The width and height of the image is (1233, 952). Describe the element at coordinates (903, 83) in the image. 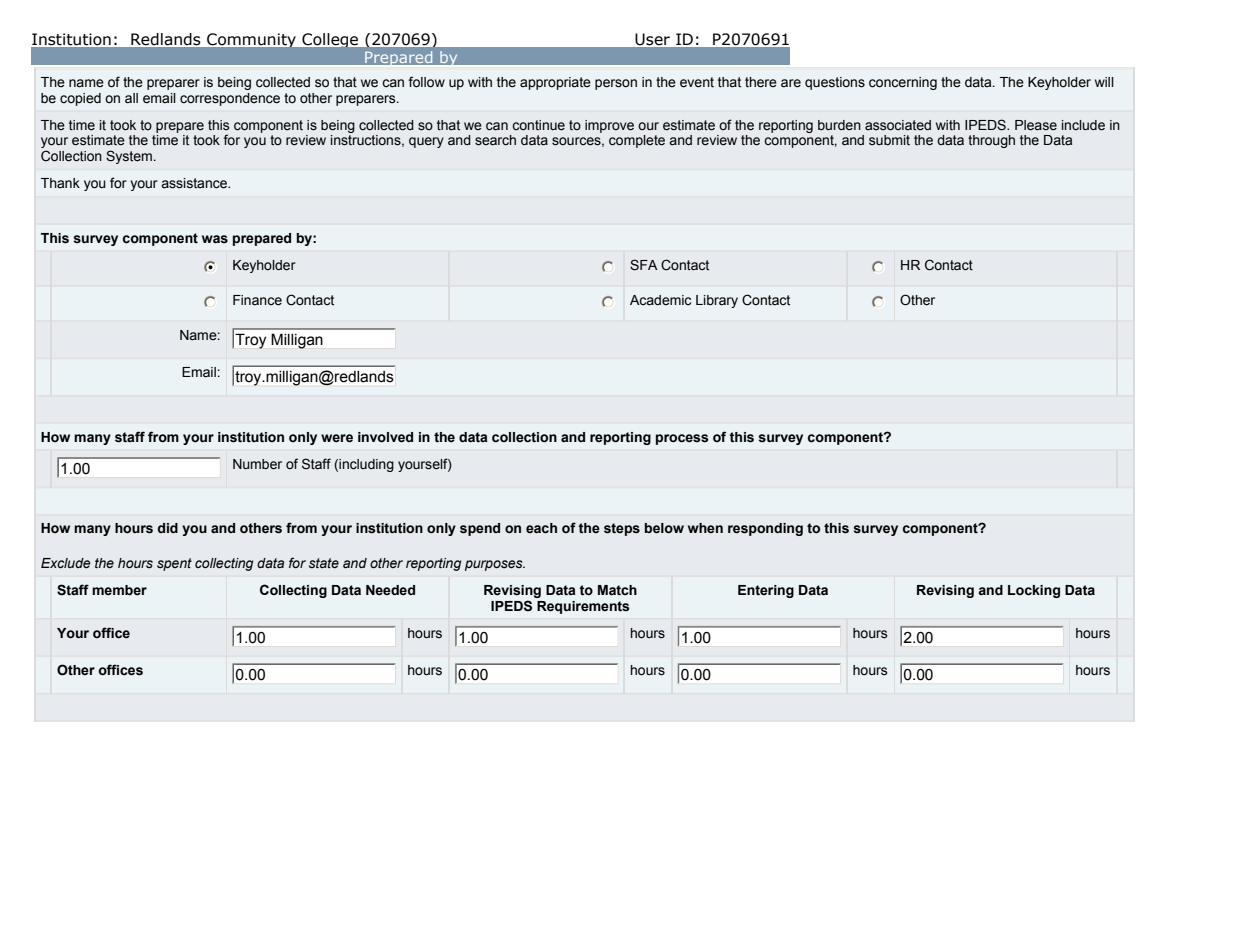

I see `concerning` at that location.
